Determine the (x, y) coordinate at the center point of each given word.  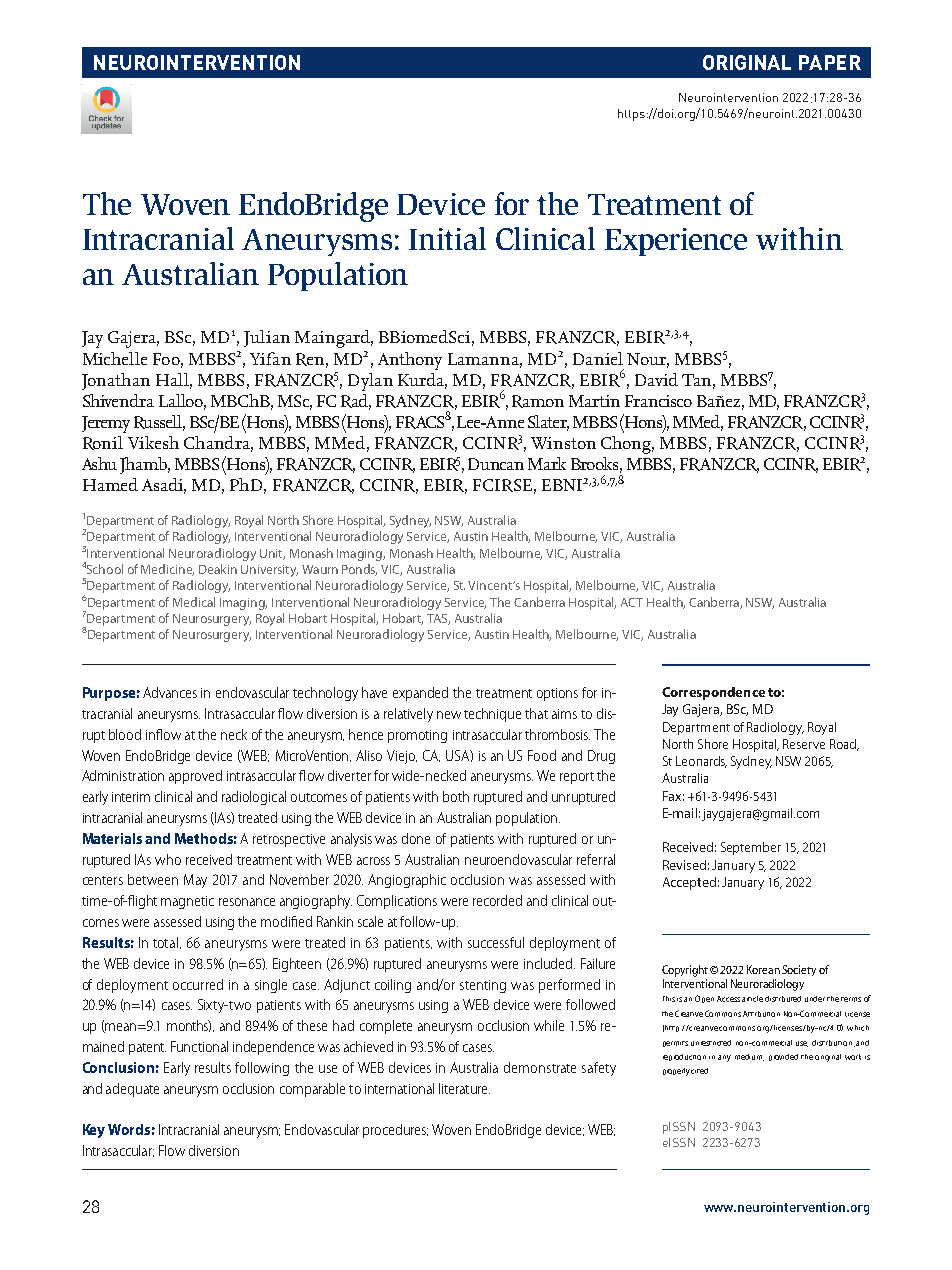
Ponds (359, 570)
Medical (194, 602)
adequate (132, 1090)
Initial (447, 238)
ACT (632, 602)
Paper (830, 62)
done (416, 838)
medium (749, 1057)
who (168, 859)
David (656, 379)
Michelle (115, 358)
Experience (676, 242)
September (751, 848)
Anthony (410, 361)
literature (464, 1088)
